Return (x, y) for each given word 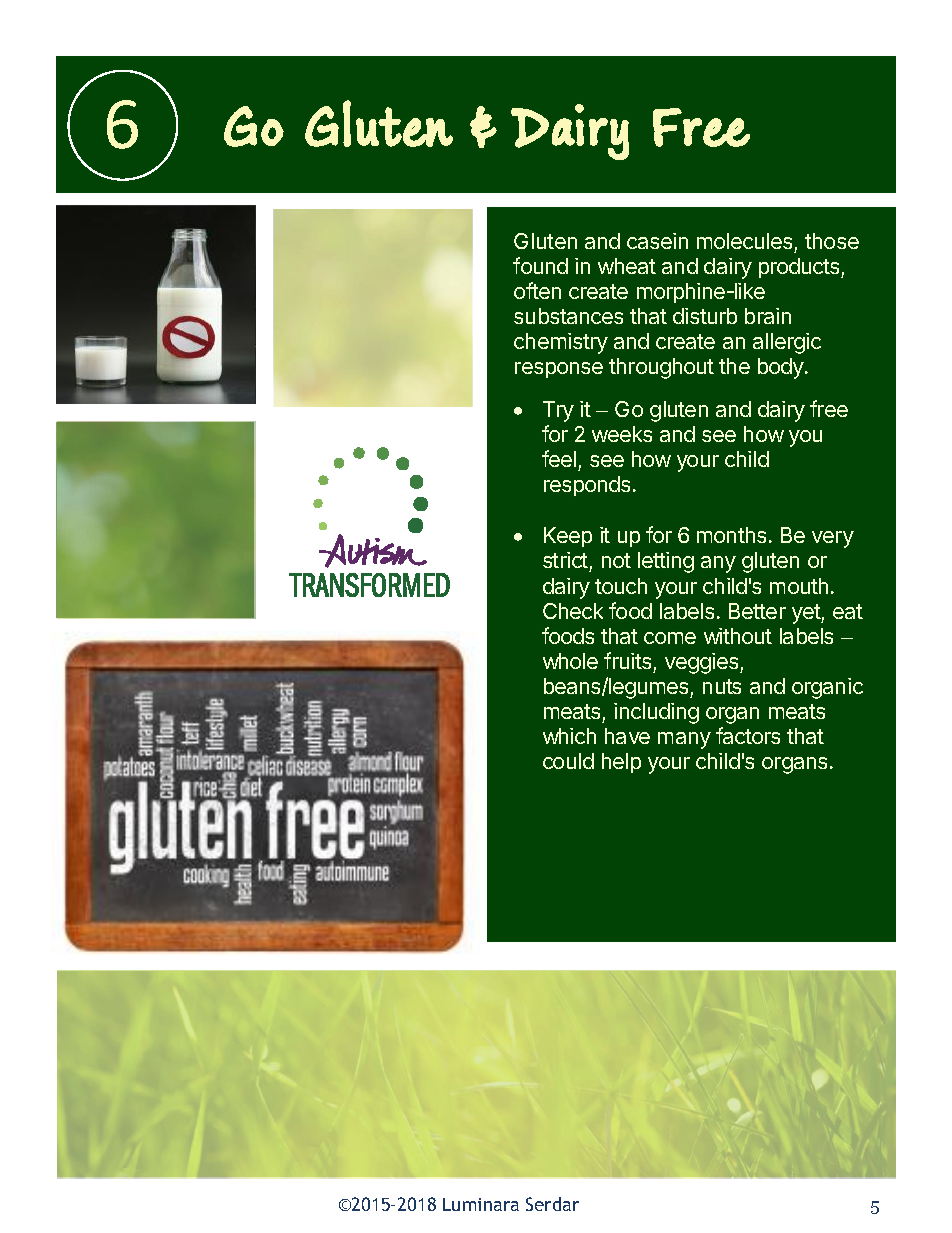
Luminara (481, 1204)
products (800, 268)
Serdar (552, 1204)
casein (657, 241)
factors (748, 735)
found (540, 265)
